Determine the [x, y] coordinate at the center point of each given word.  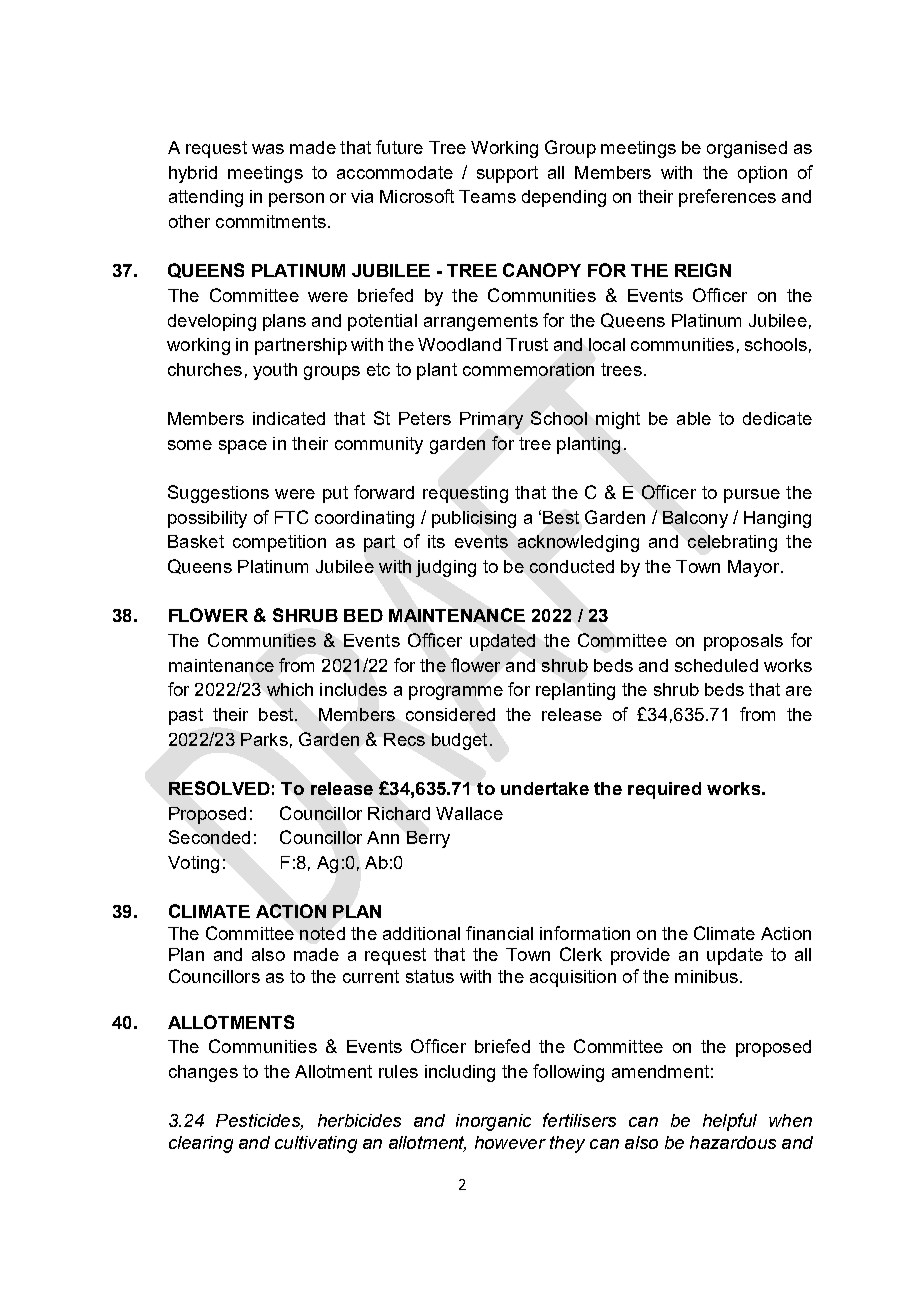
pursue [752, 496]
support [507, 174]
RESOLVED [219, 788]
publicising [474, 519]
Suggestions [218, 494]
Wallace [469, 813]
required [664, 790]
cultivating [316, 1144]
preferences [727, 198]
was [268, 149]
